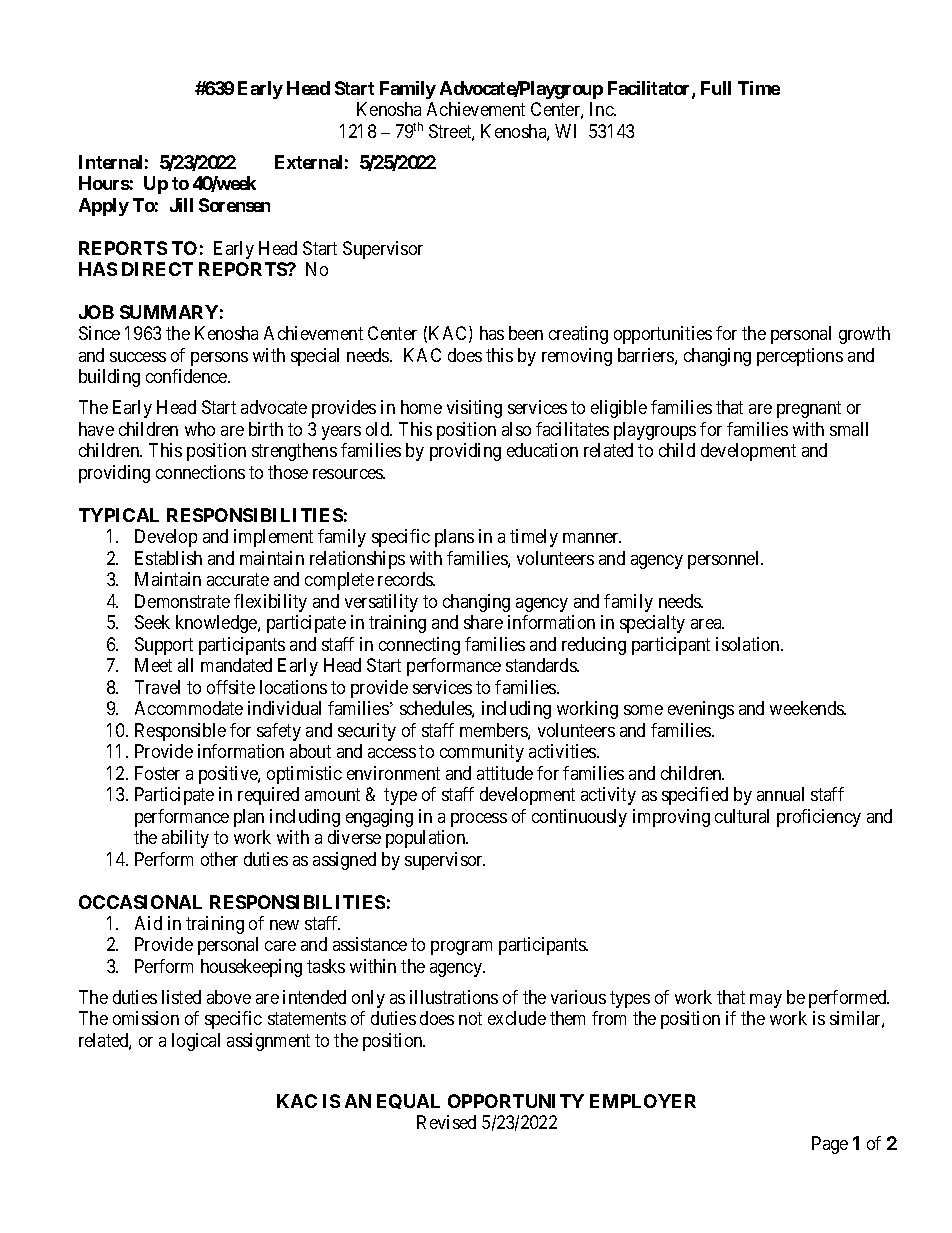  What do you see at coordinates (650, 89) in the screenshot?
I see `Facilitator` at bounding box center [650, 89].
